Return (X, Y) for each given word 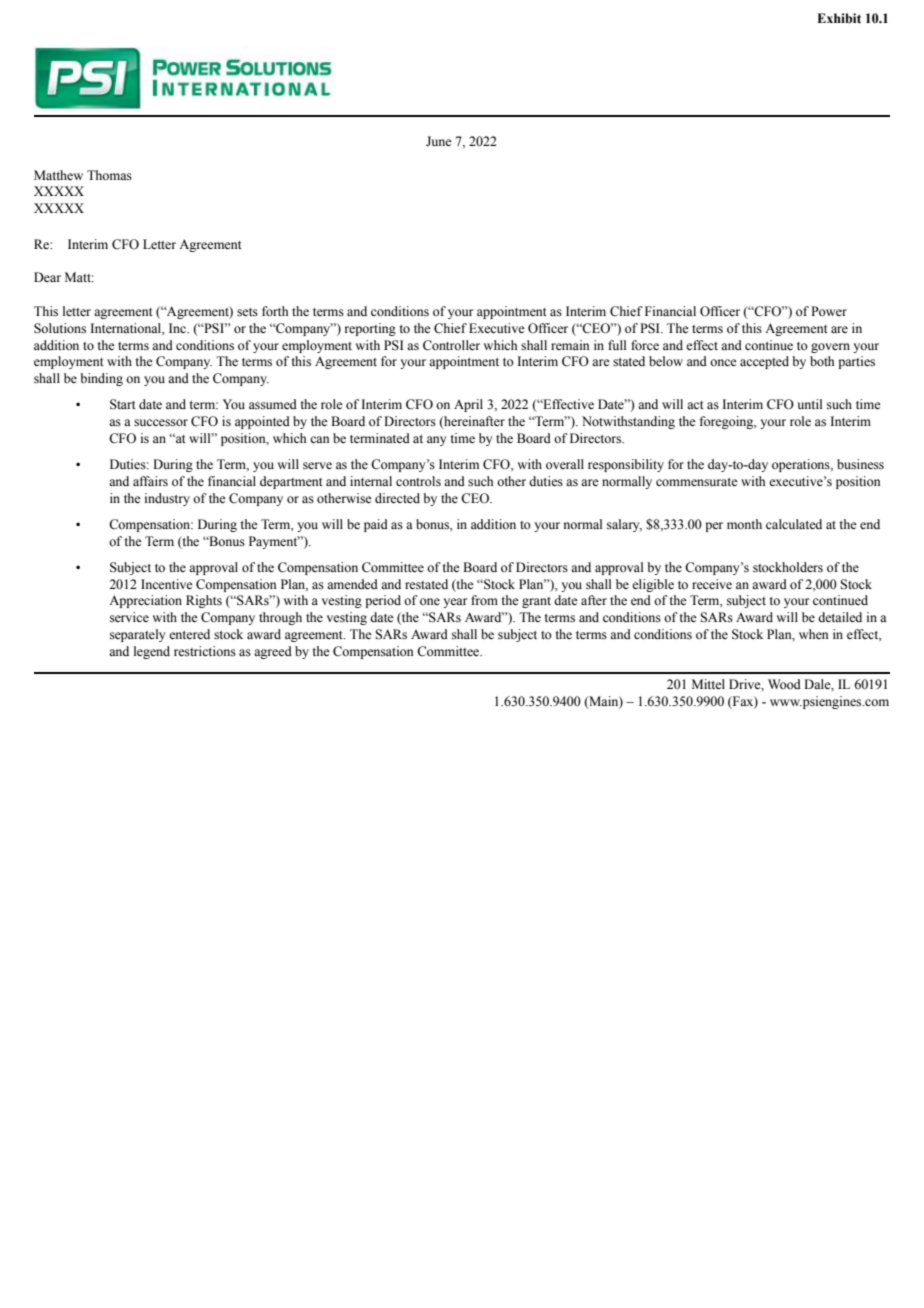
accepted (764, 362)
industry (167, 499)
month (744, 524)
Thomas (109, 175)
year (455, 603)
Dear (47, 277)
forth (275, 311)
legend (152, 652)
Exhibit (839, 18)
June (439, 141)
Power (829, 311)
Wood (784, 684)
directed (397, 498)
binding (101, 379)
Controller (451, 345)
